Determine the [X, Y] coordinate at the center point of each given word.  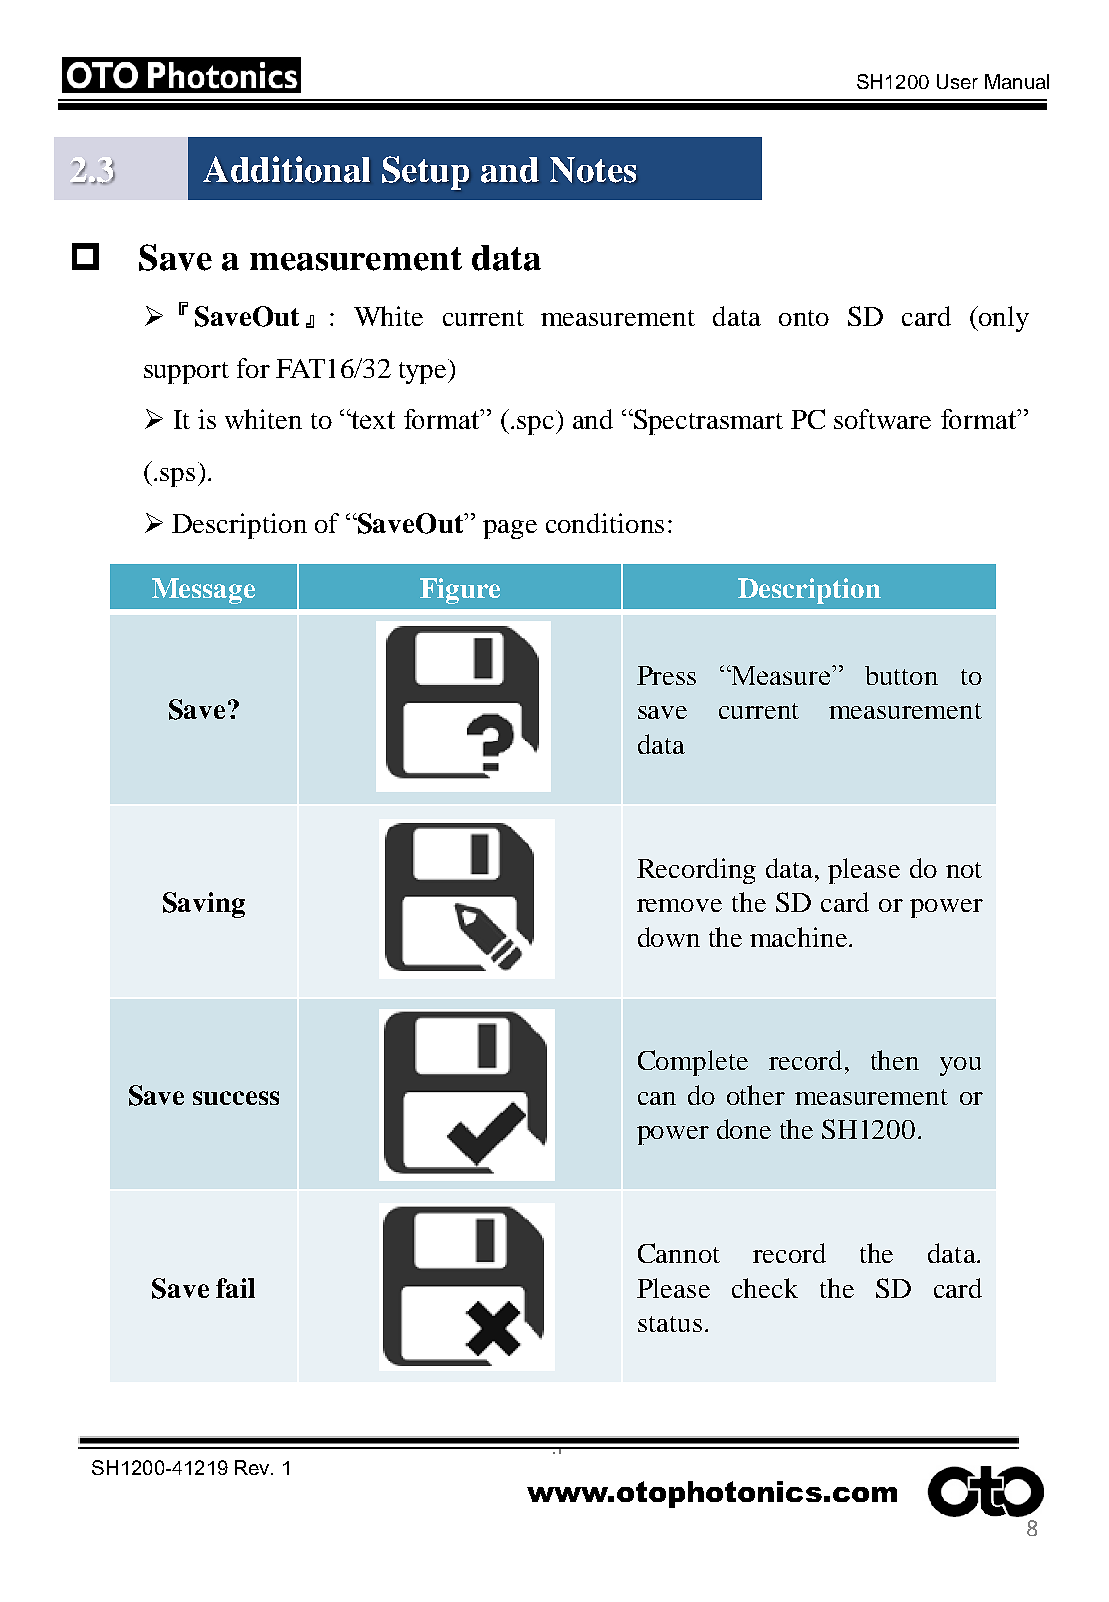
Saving [204, 905]
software [882, 419]
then [895, 1060]
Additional [286, 169]
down [669, 937]
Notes [593, 170]
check [765, 1288]
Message [203, 591]
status [670, 1324]
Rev [253, 1467]
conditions [605, 523]
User [957, 81]
